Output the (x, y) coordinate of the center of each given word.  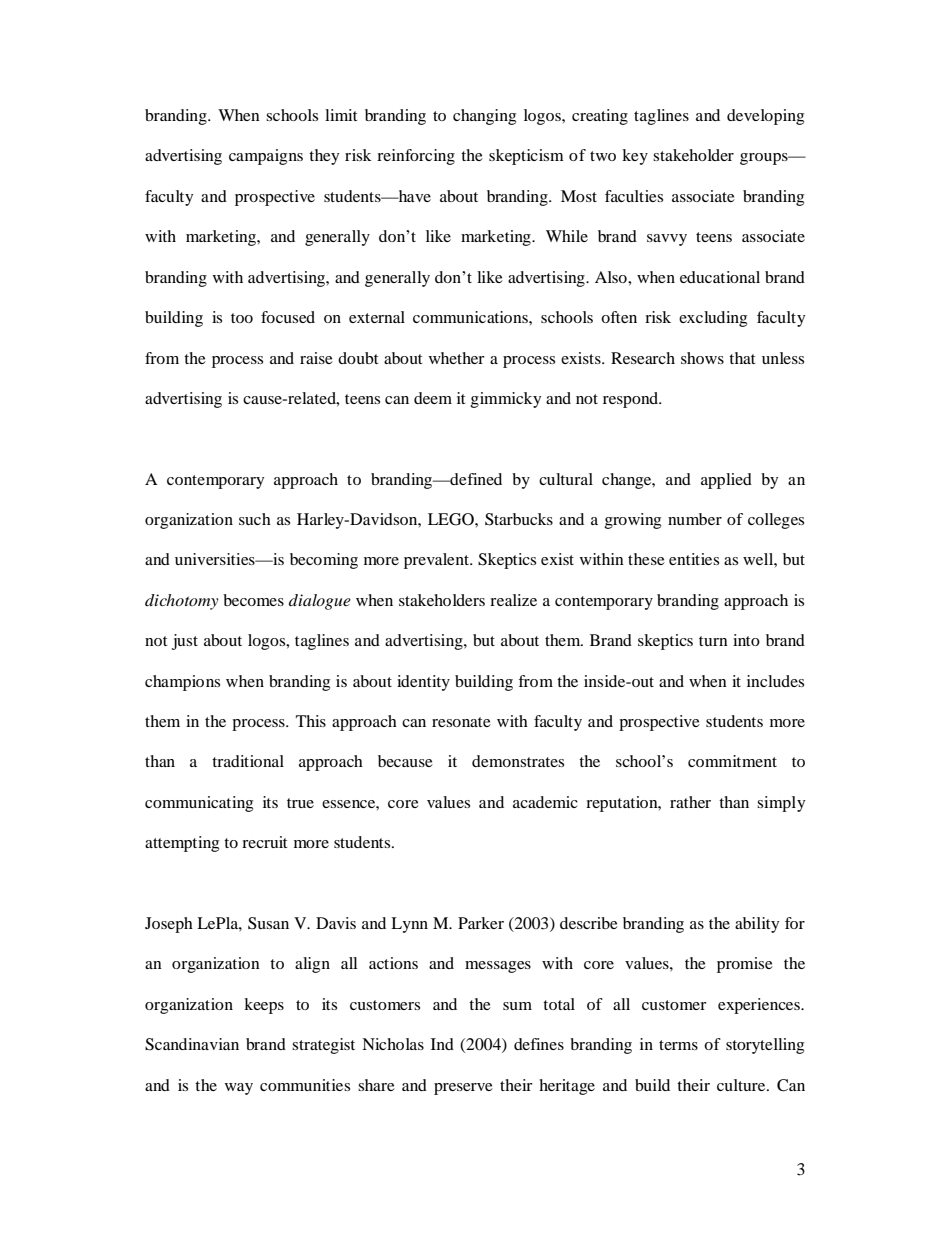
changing (484, 117)
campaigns (266, 157)
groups (765, 159)
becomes (253, 600)
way (239, 1089)
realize (513, 600)
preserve (463, 1089)
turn (713, 641)
